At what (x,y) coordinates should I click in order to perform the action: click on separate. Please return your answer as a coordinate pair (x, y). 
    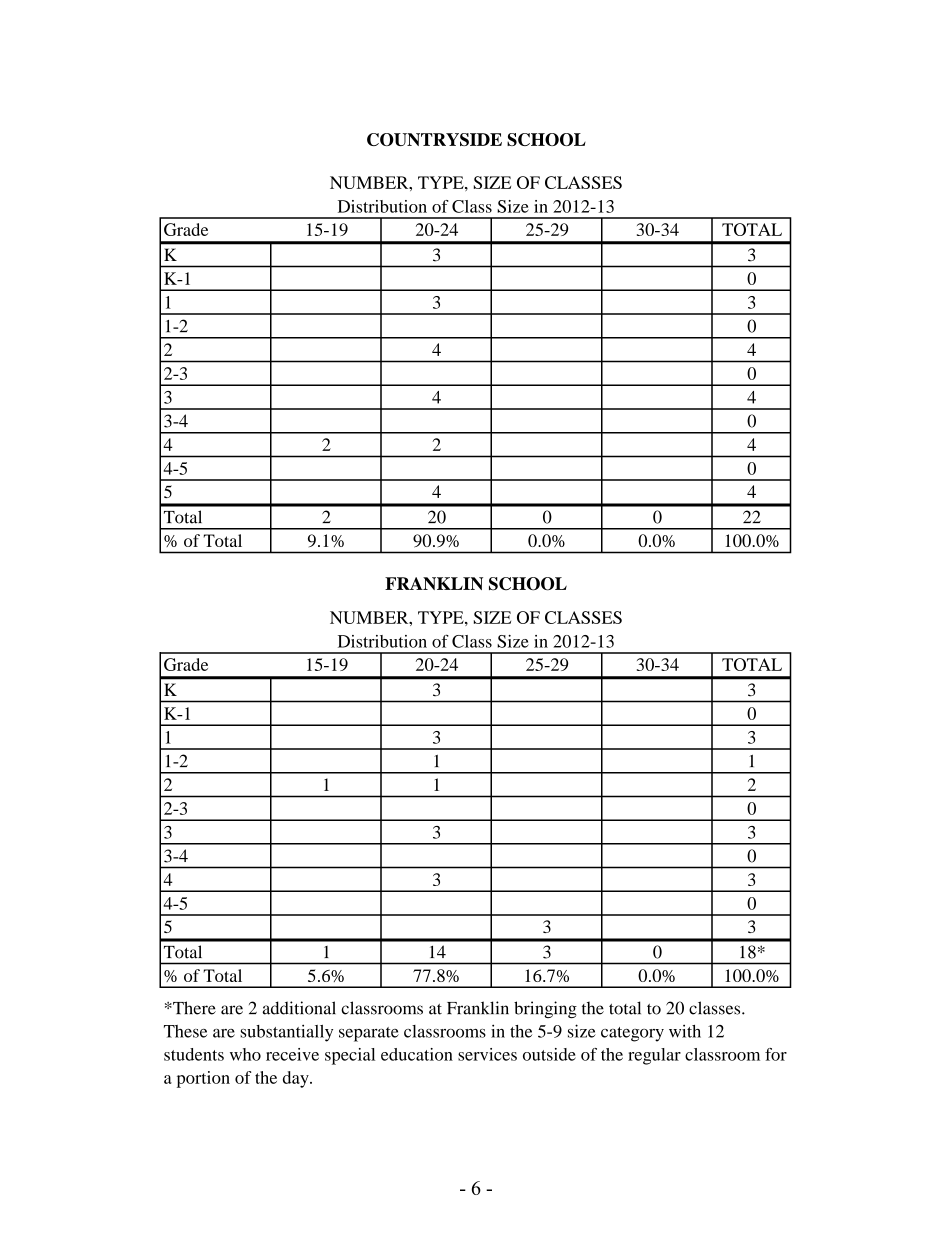
    Looking at the image, I should click on (369, 1034).
